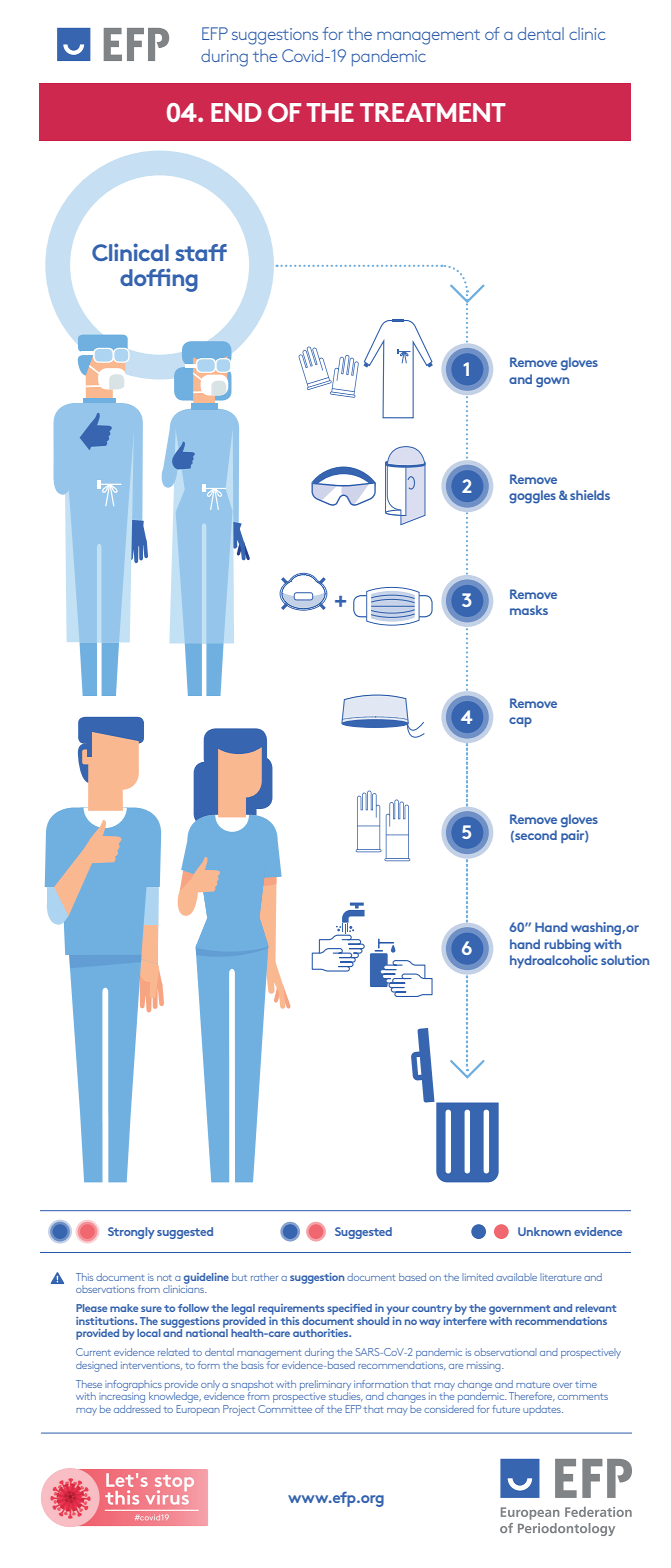  Describe the element at coordinates (151, 1366) in the image. I see `interventions` at that location.
